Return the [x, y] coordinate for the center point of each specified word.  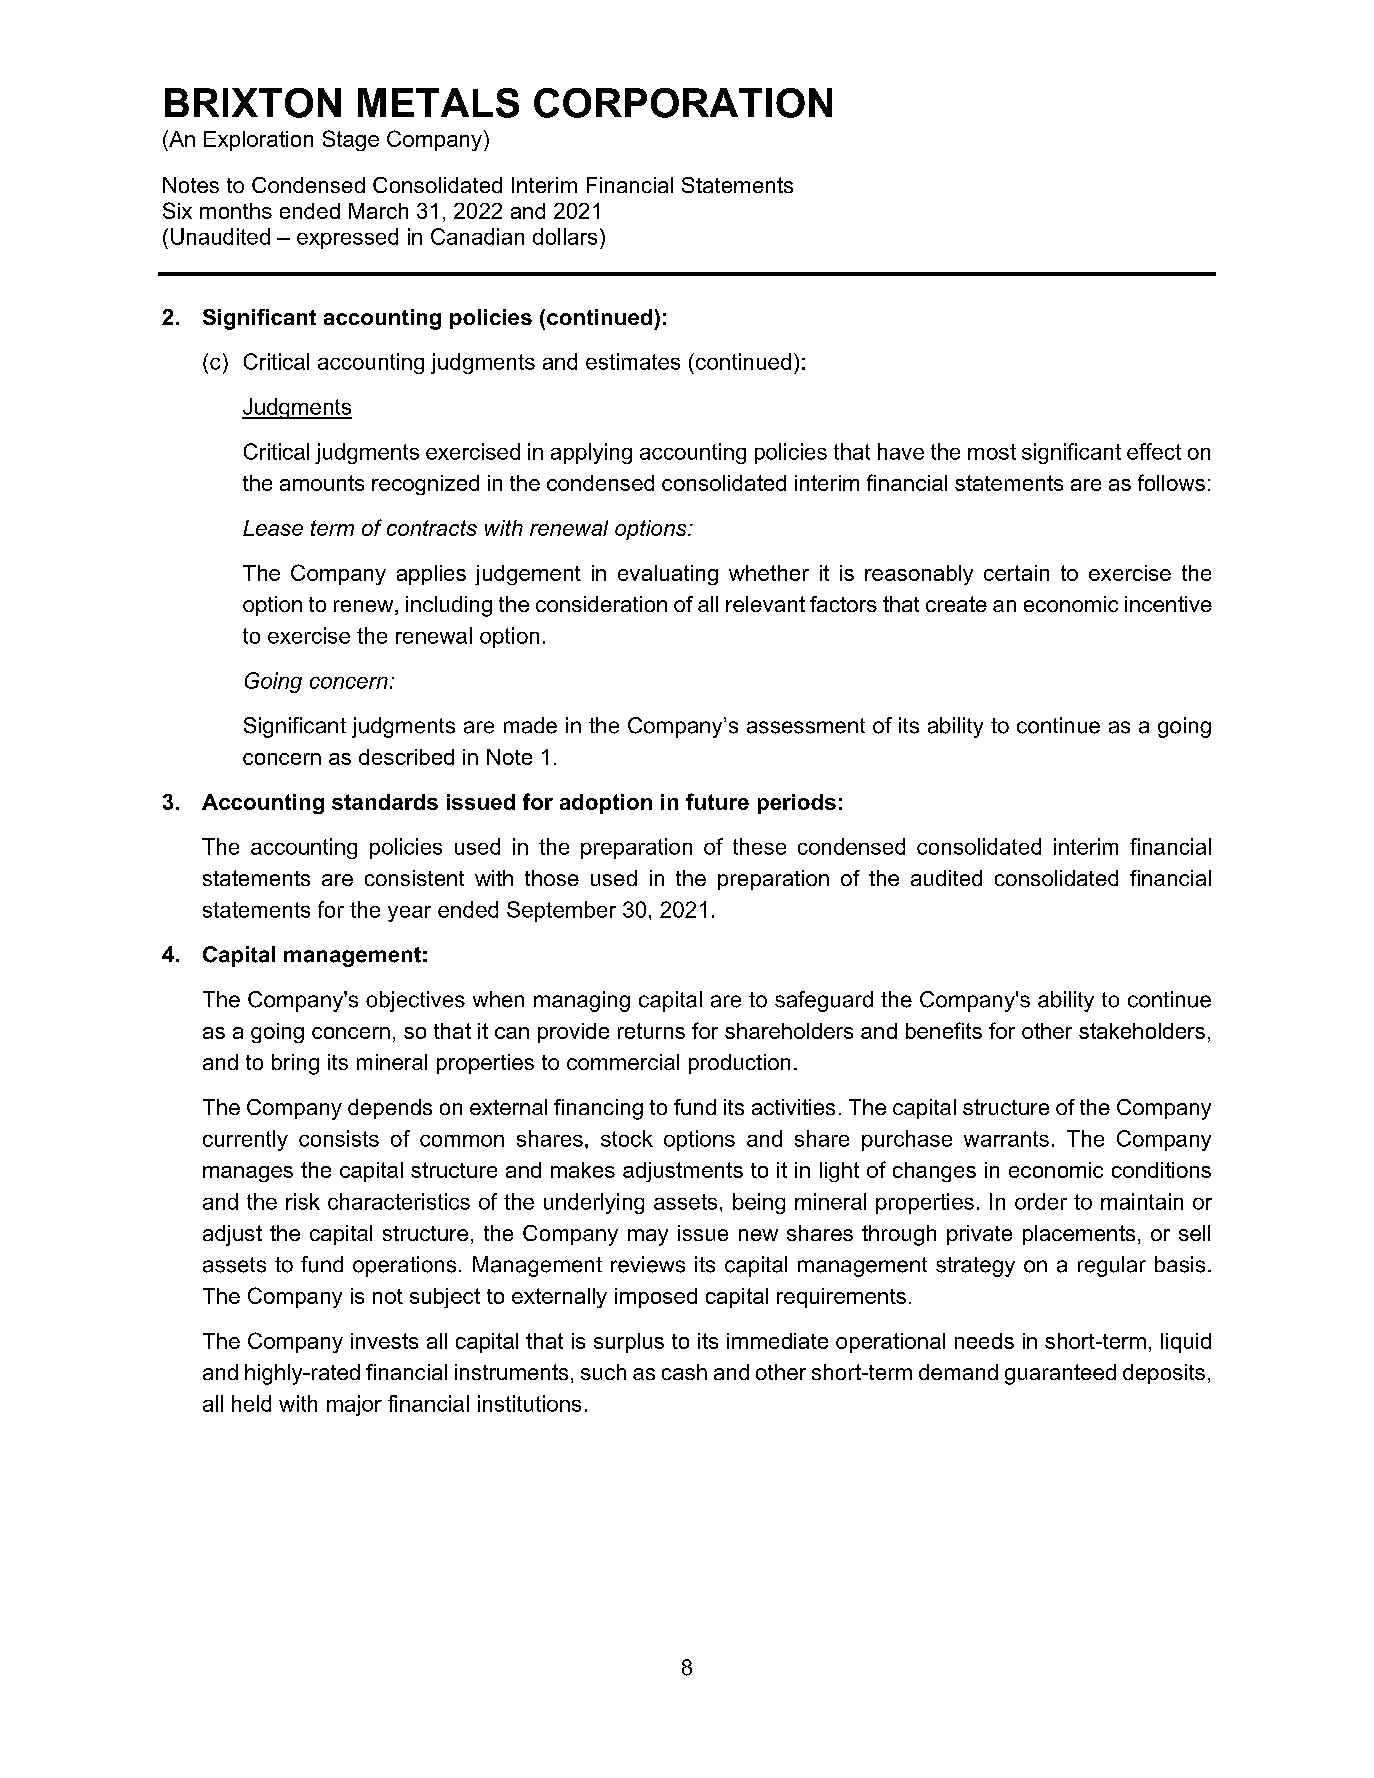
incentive [1168, 604]
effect [1154, 451]
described [406, 757]
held [251, 1403]
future [717, 801]
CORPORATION [683, 103]
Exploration [258, 141]
